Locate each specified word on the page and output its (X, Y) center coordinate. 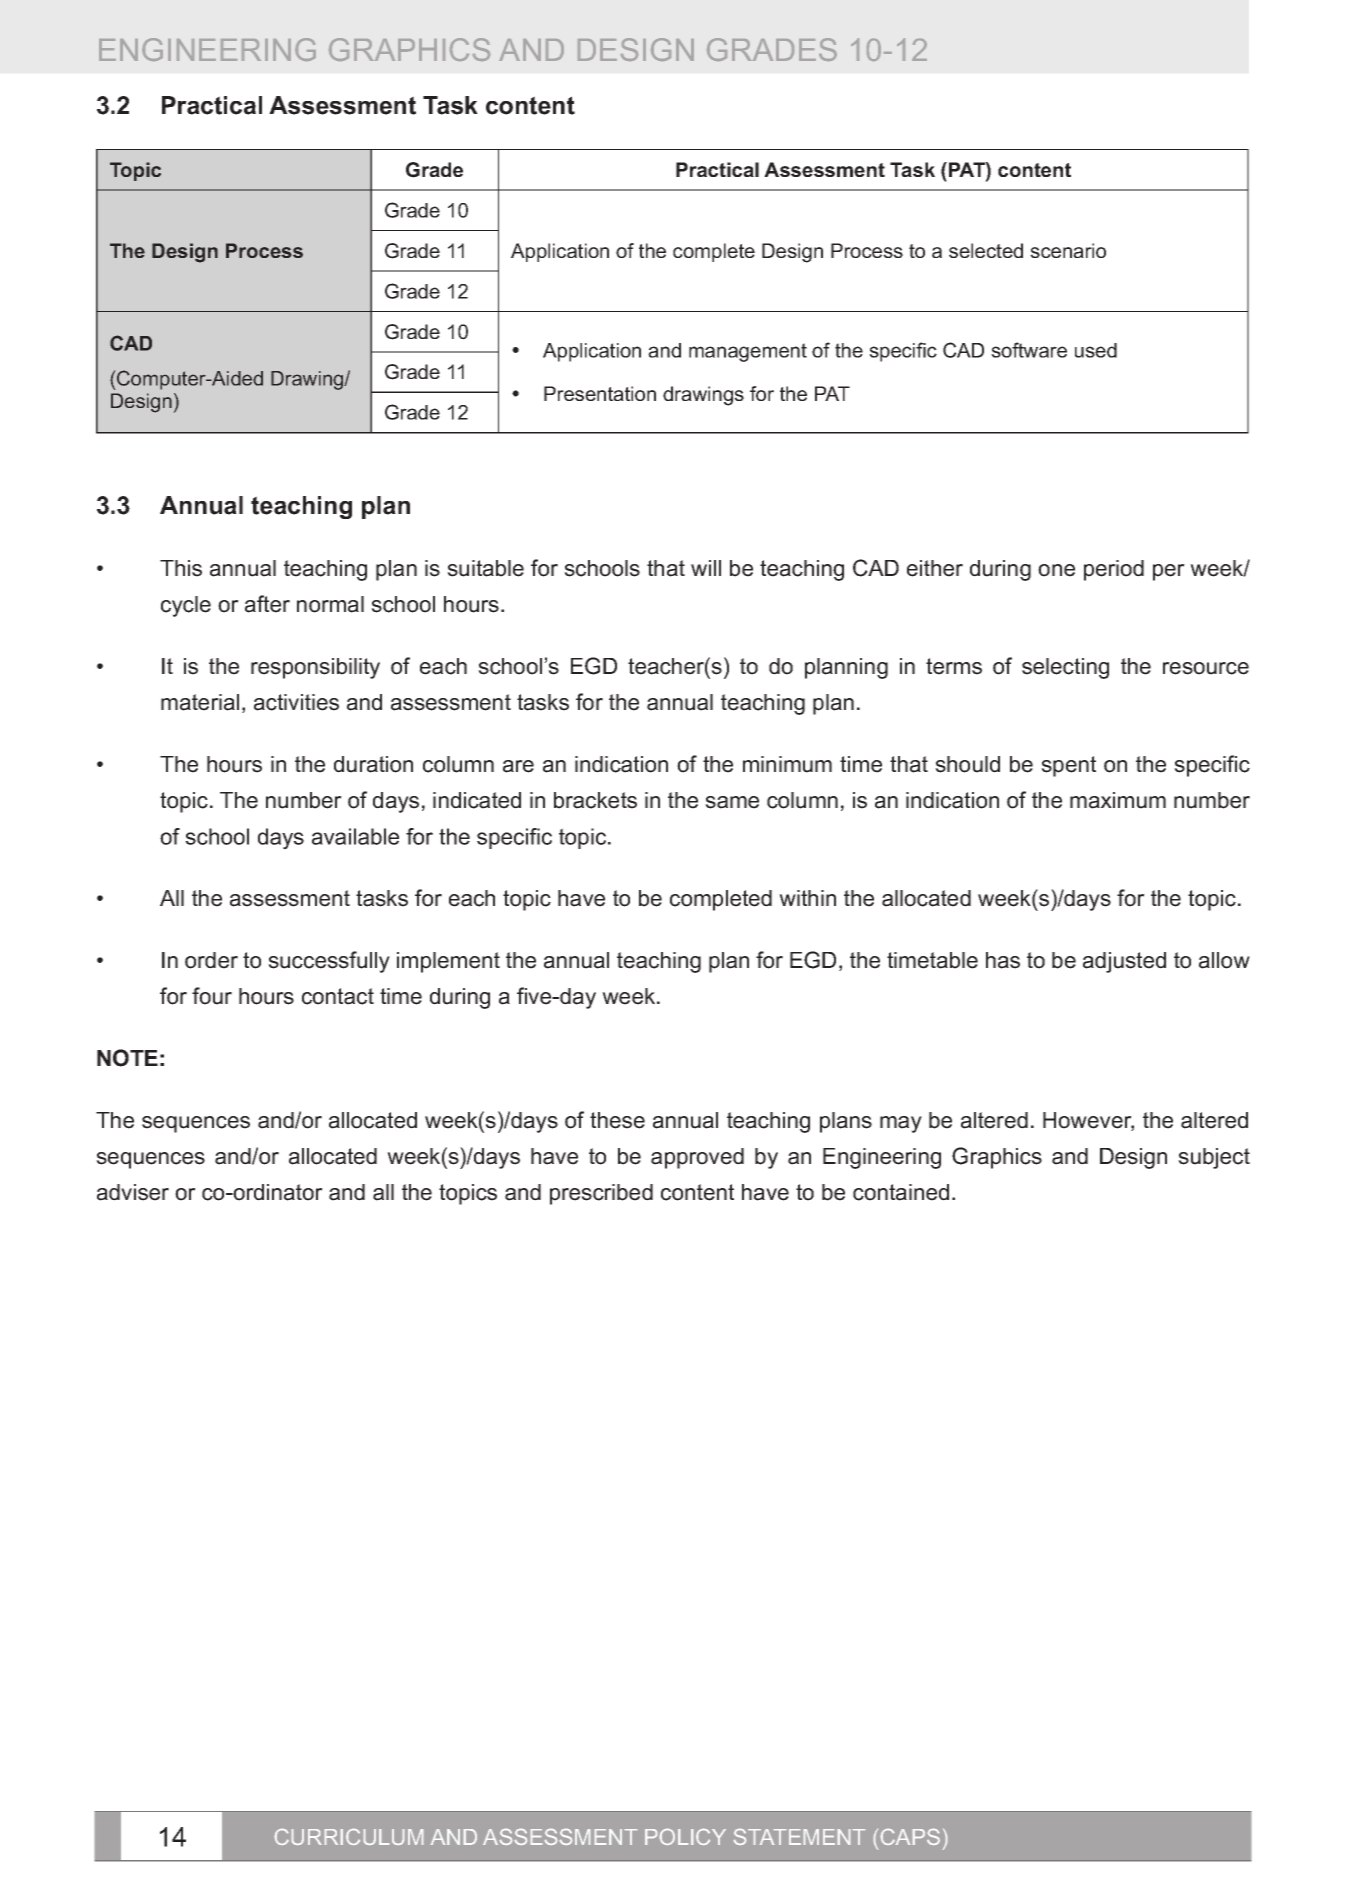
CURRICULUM (349, 1837)
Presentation (600, 393)
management (748, 352)
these (617, 1120)
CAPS (910, 1837)
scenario (1068, 250)
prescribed (601, 1194)
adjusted (1124, 962)
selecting (1065, 668)
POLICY (685, 1837)
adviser (133, 1192)
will (706, 568)
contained (901, 1192)
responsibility (315, 668)
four (212, 996)
